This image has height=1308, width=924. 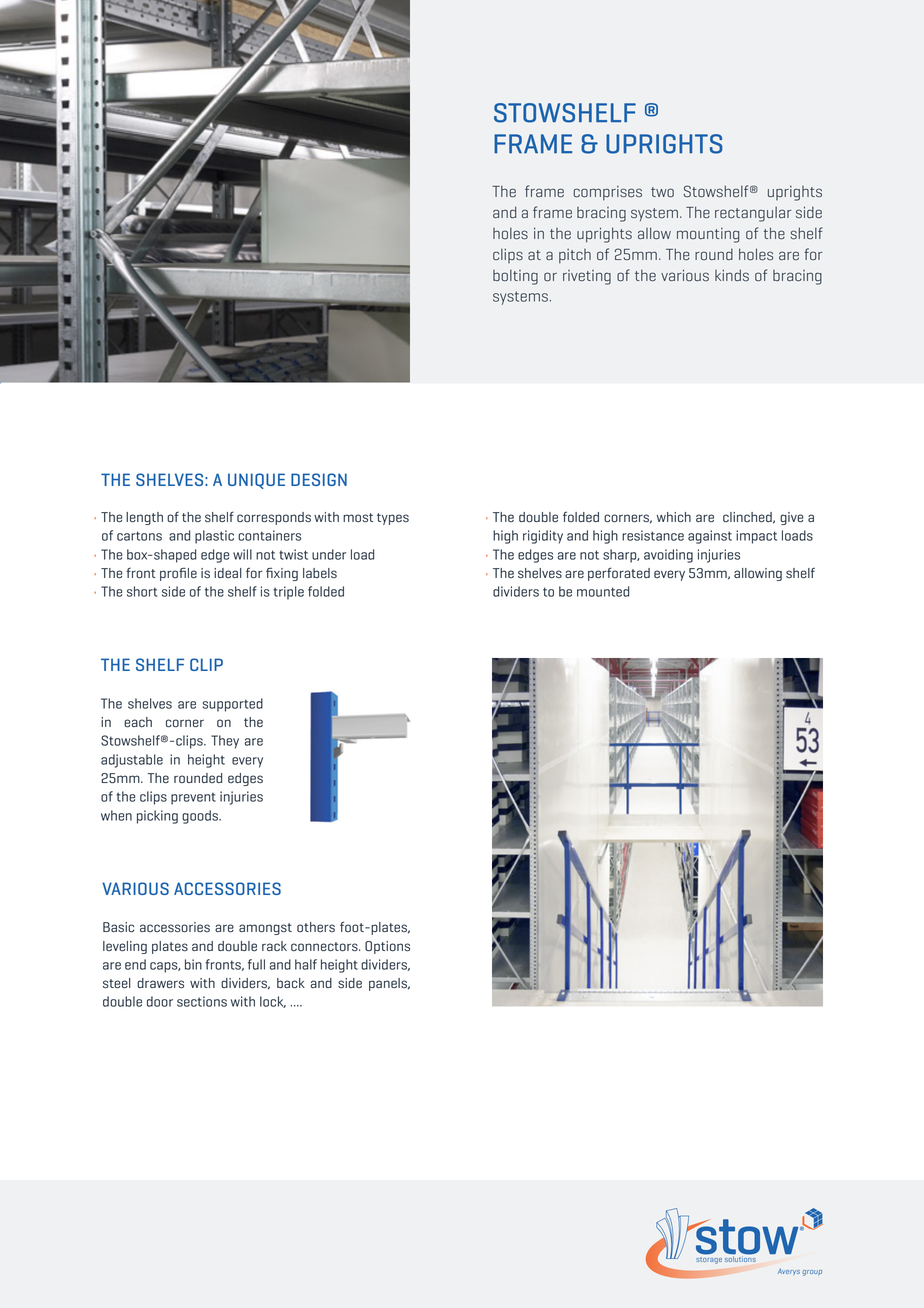 I want to click on mounting, so click(x=708, y=235).
